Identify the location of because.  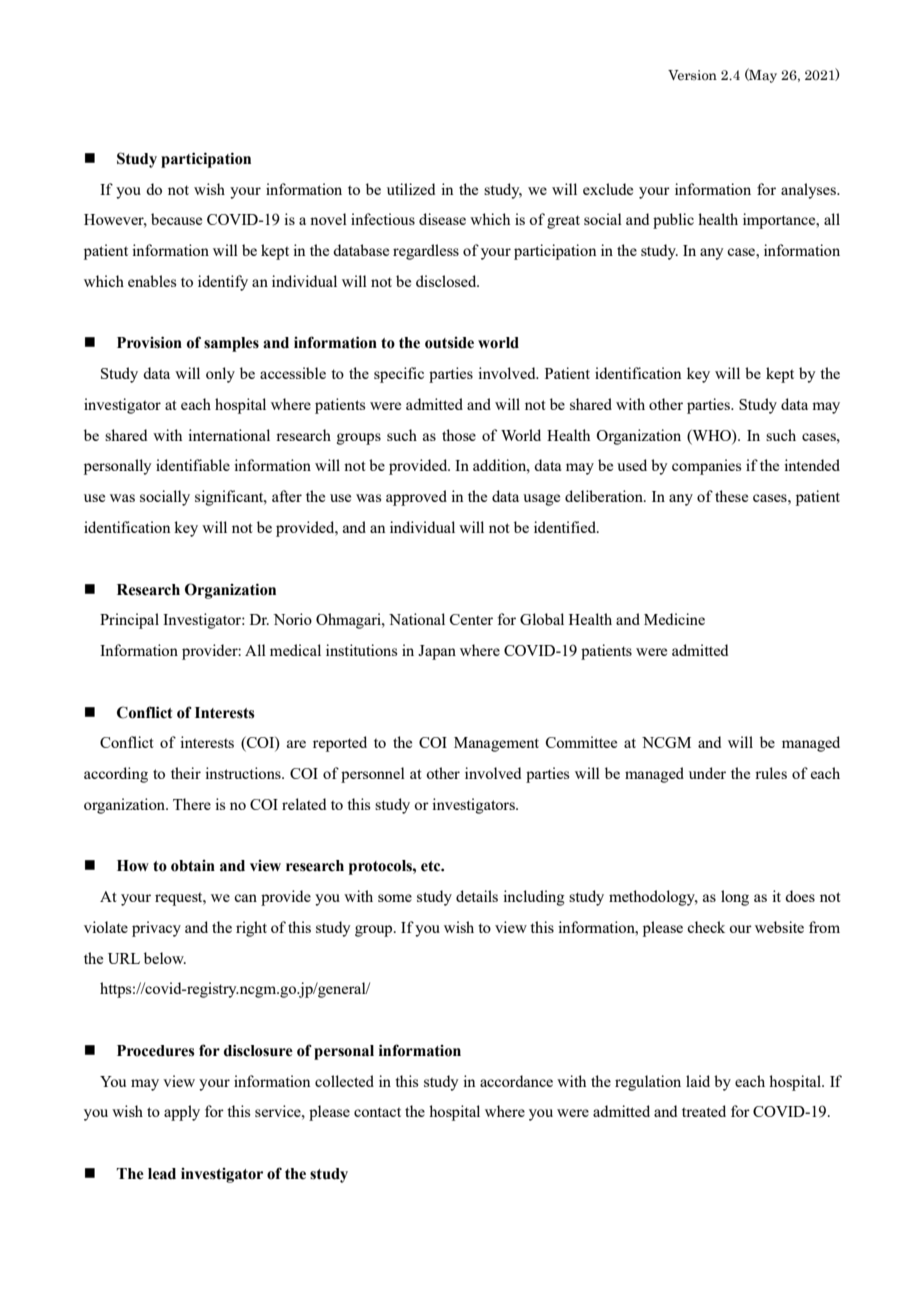
(176, 219).
